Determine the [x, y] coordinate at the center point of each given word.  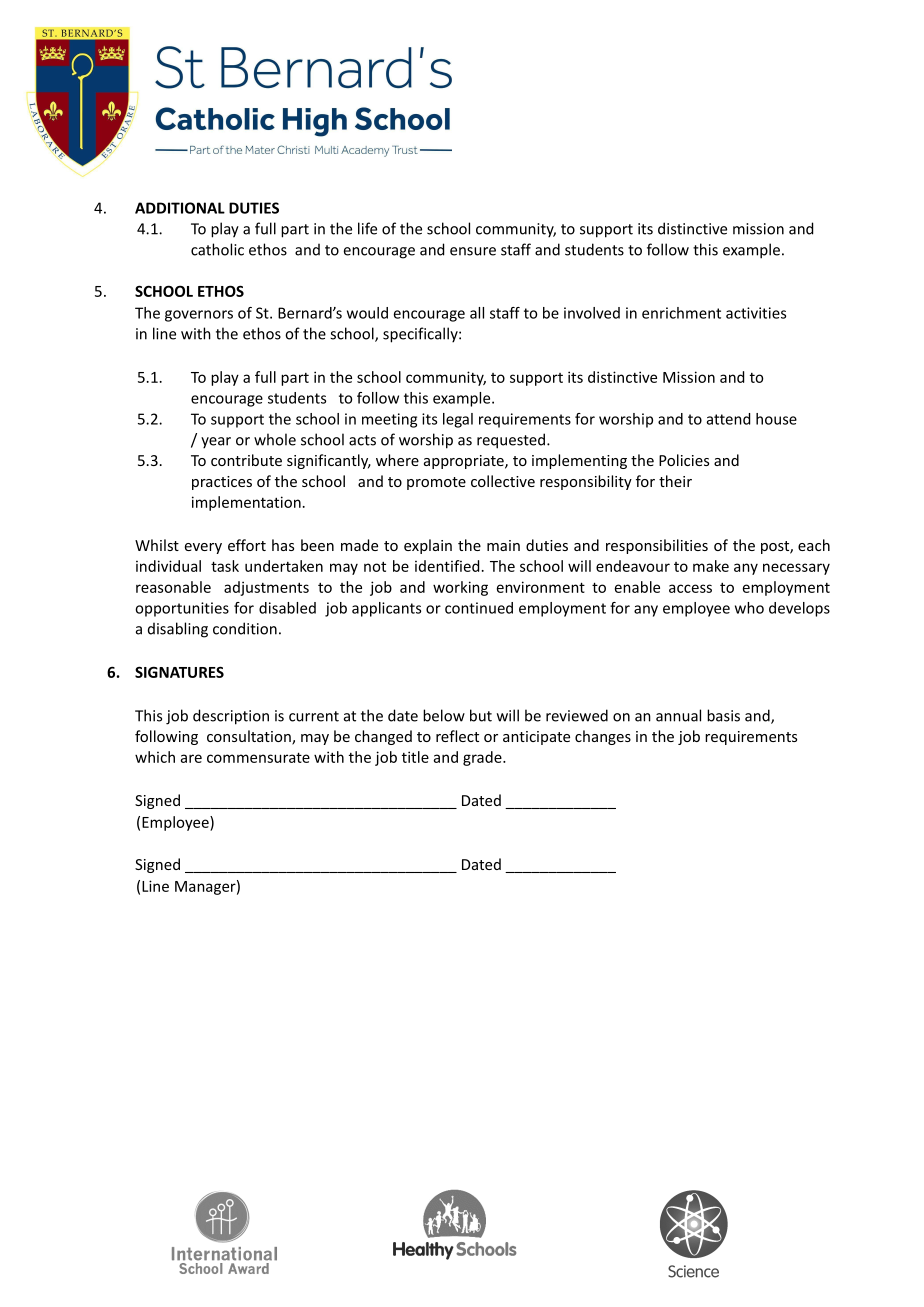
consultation [250, 737]
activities [756, 313]
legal [458, 420]
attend [728, 419]
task [225, 566]
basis [723, 715]
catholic [217, 249]
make [711, 566]
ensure [473, 251]
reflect [457, 736]
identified [447, 566]
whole [275, 439]
